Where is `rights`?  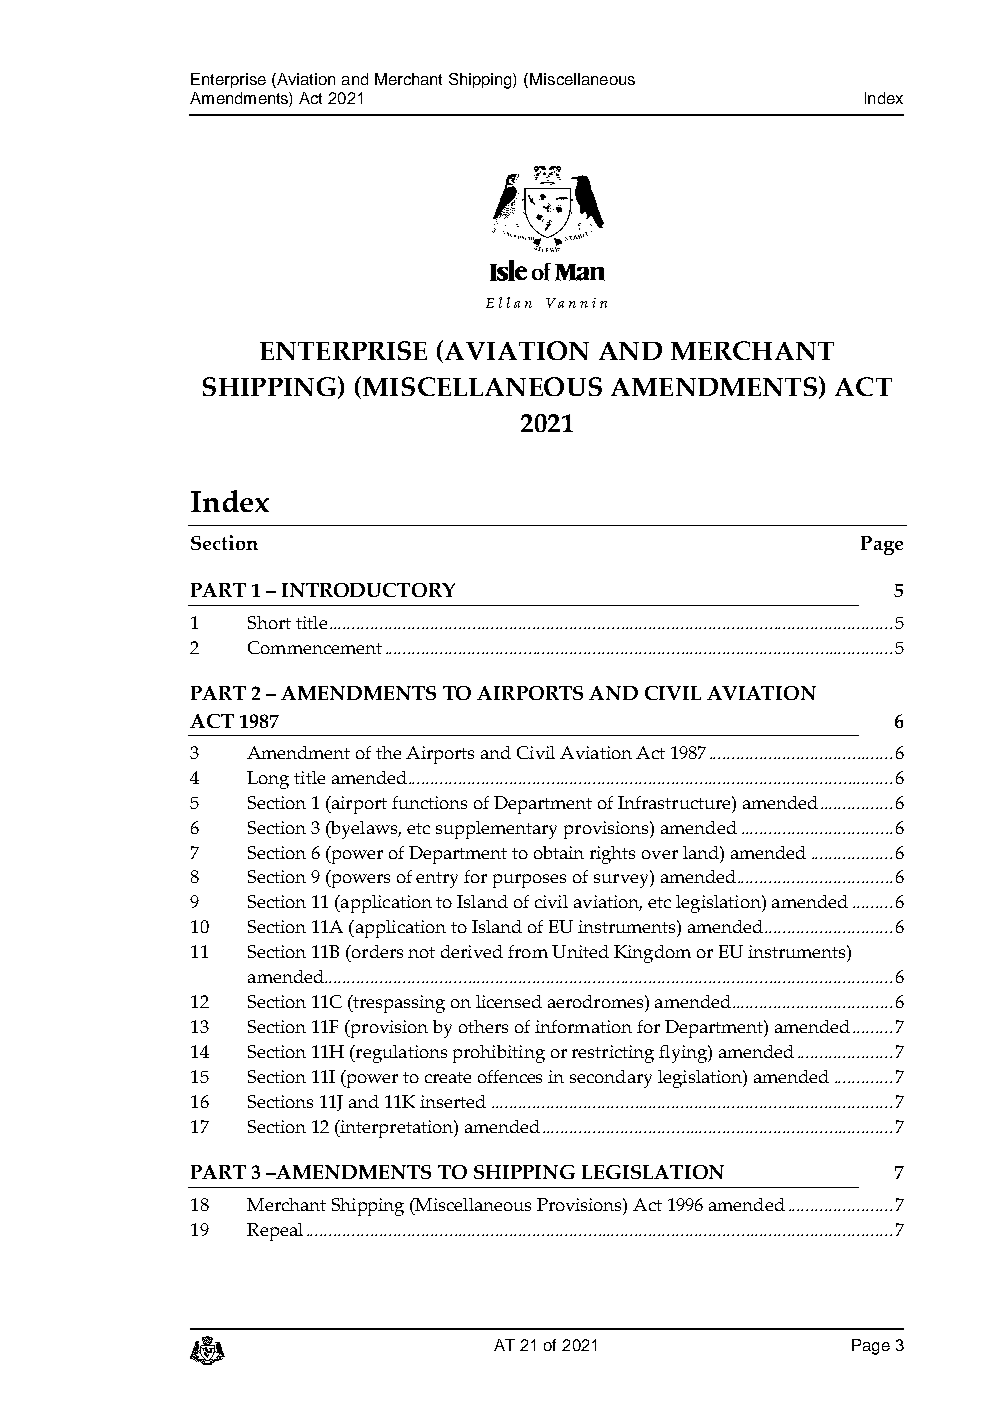 rights is located at coordinates (612, 855).
